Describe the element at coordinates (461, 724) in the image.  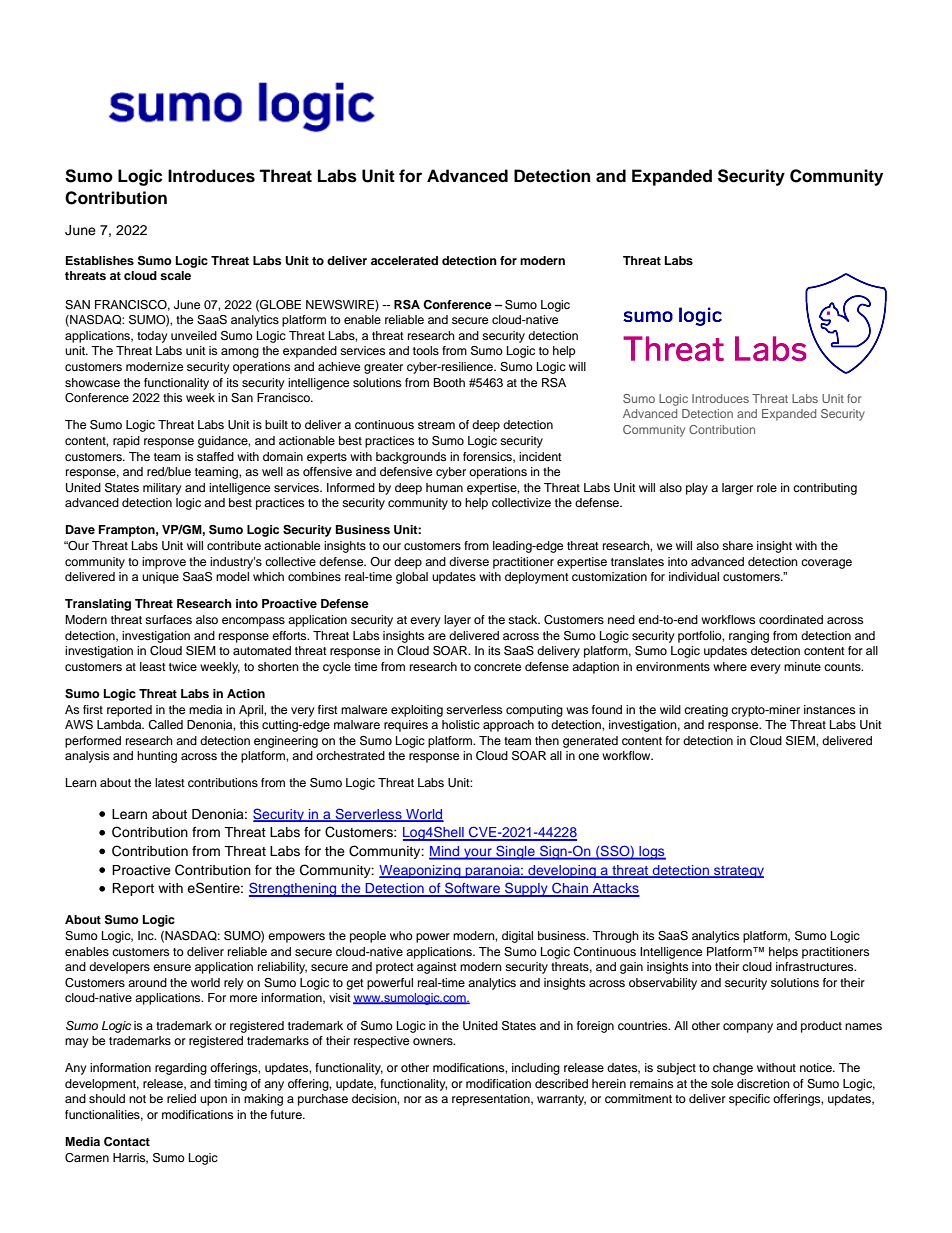
I see `holistic` at that location.
